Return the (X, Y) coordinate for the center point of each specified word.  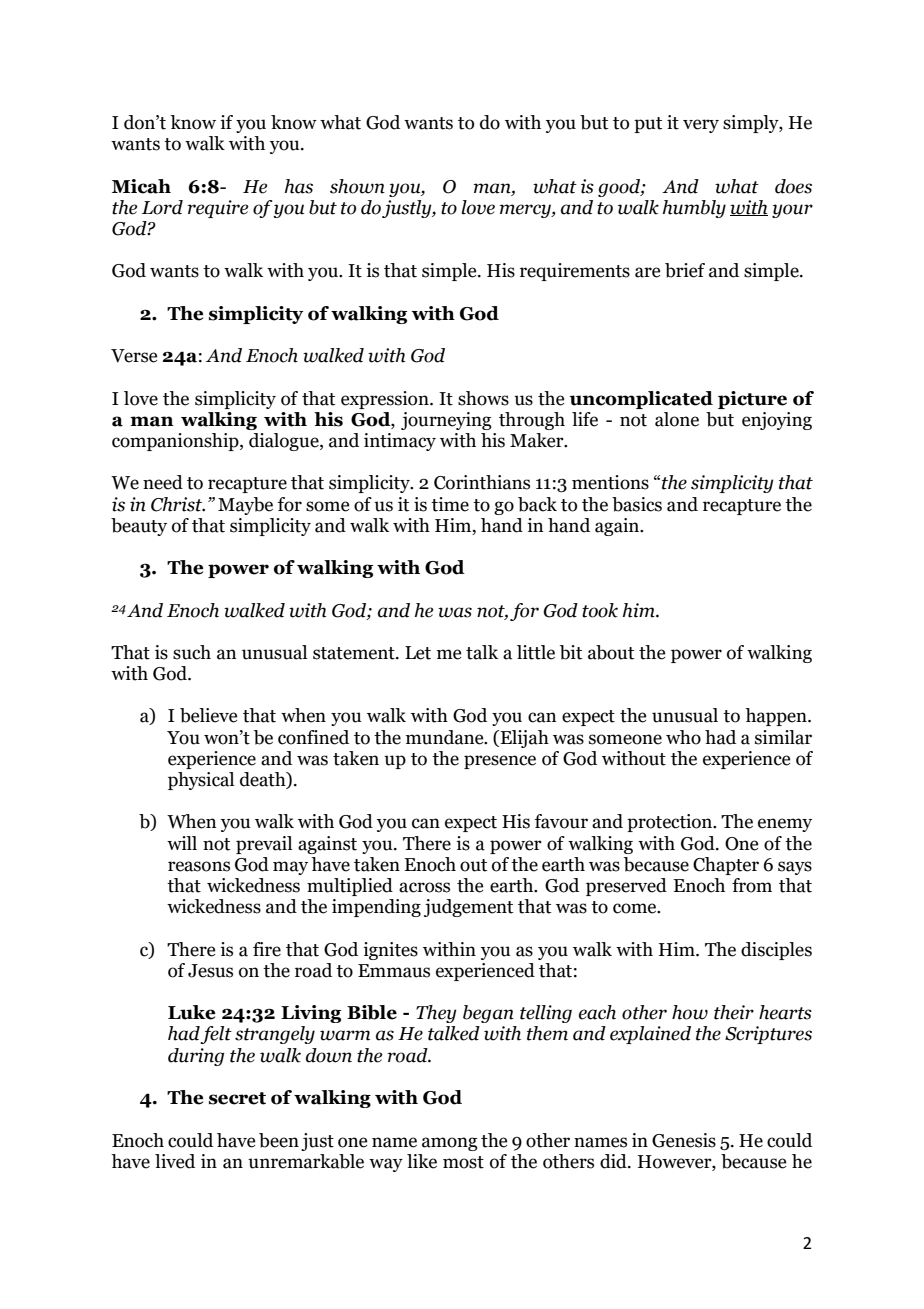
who (683, 737)
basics (637, 504)
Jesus (210, 971)
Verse (134, 356)
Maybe (245, 506)
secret (237, 1098)
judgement (468, 908)
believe (208, 715)
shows (483, 398)
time (450, 504)
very (701, 126)
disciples (776, 951)
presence (500, 762)
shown (357, 186)
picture (752, 400)
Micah (141, 186)
